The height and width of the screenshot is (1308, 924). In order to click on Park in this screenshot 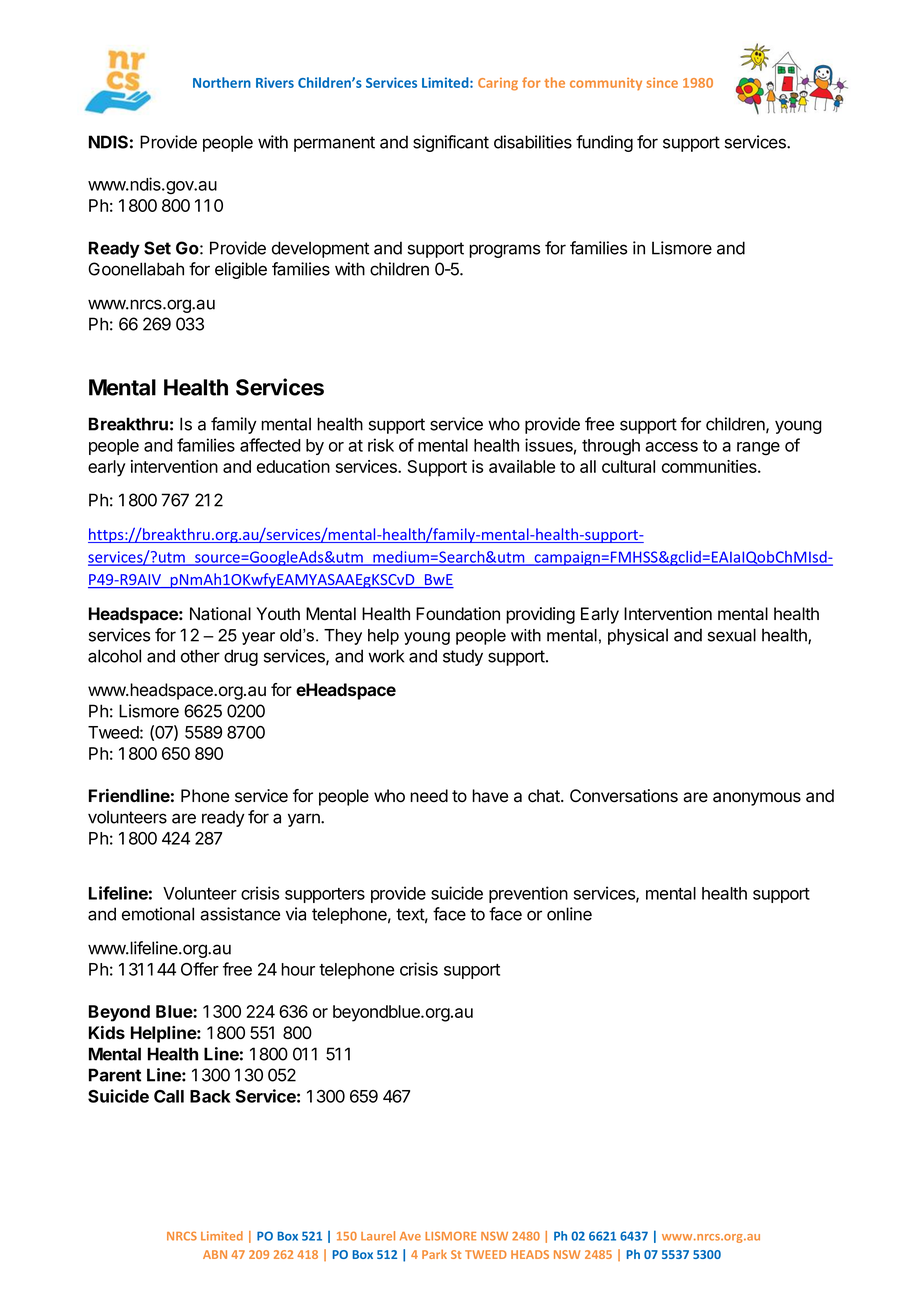, I will do `click(434, 1254)`.
